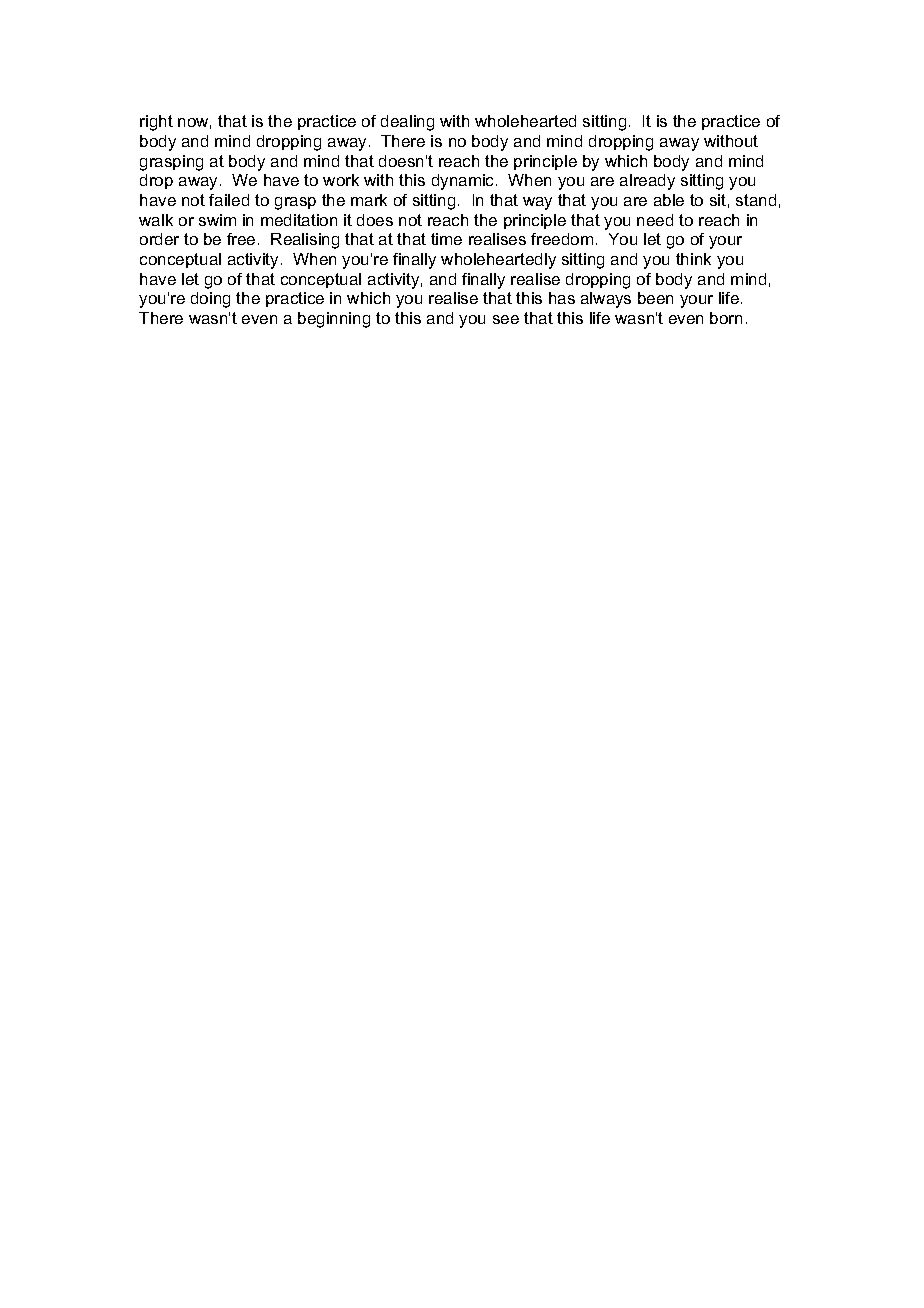 Image resolution: width=924 pixels, height=1308 pixels. Describe the element at coordinates (647, 182) in the document. I see `already` at that location.
